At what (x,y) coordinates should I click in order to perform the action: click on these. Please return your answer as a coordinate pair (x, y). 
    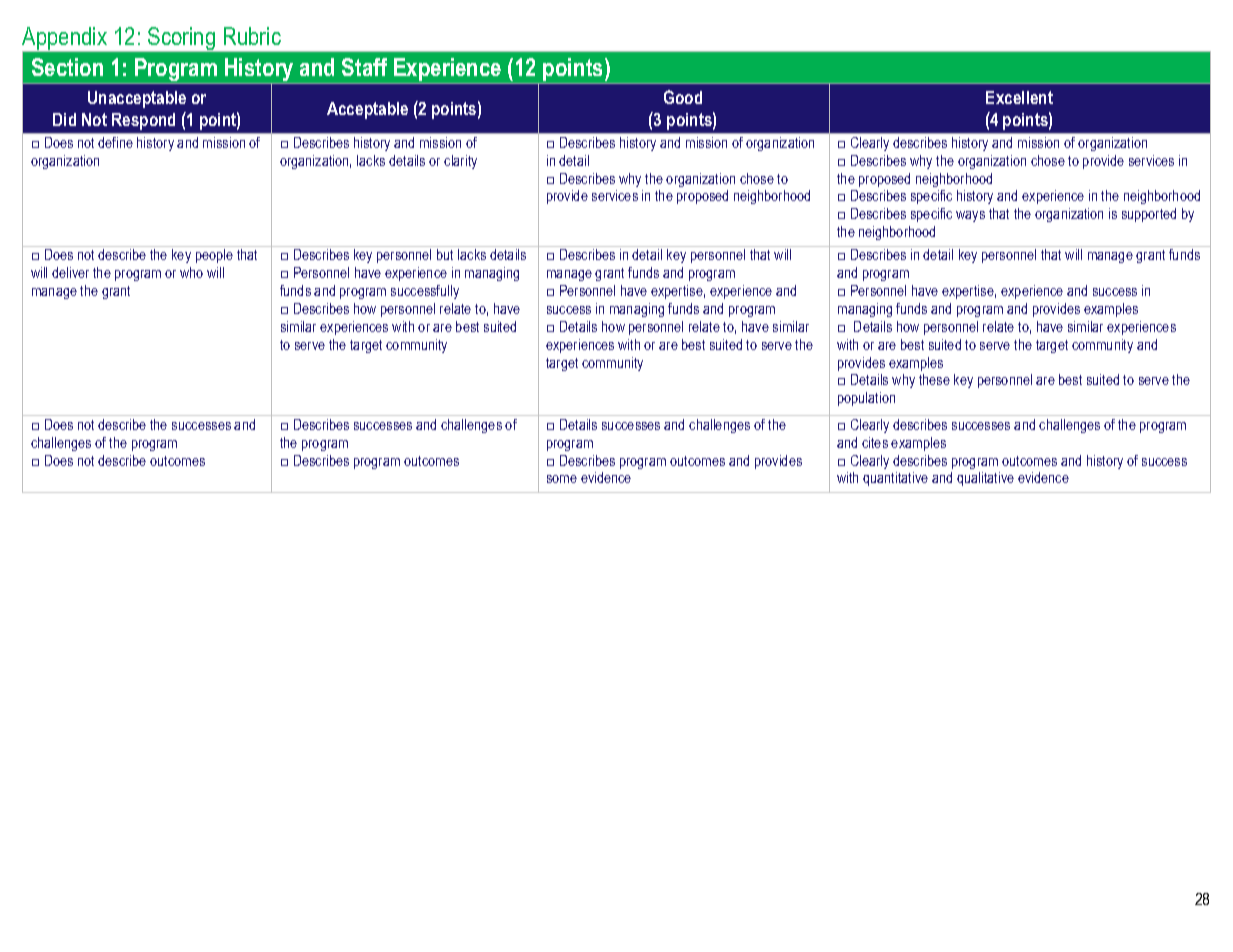
    Looking at the image, I should click on (934, 379).
